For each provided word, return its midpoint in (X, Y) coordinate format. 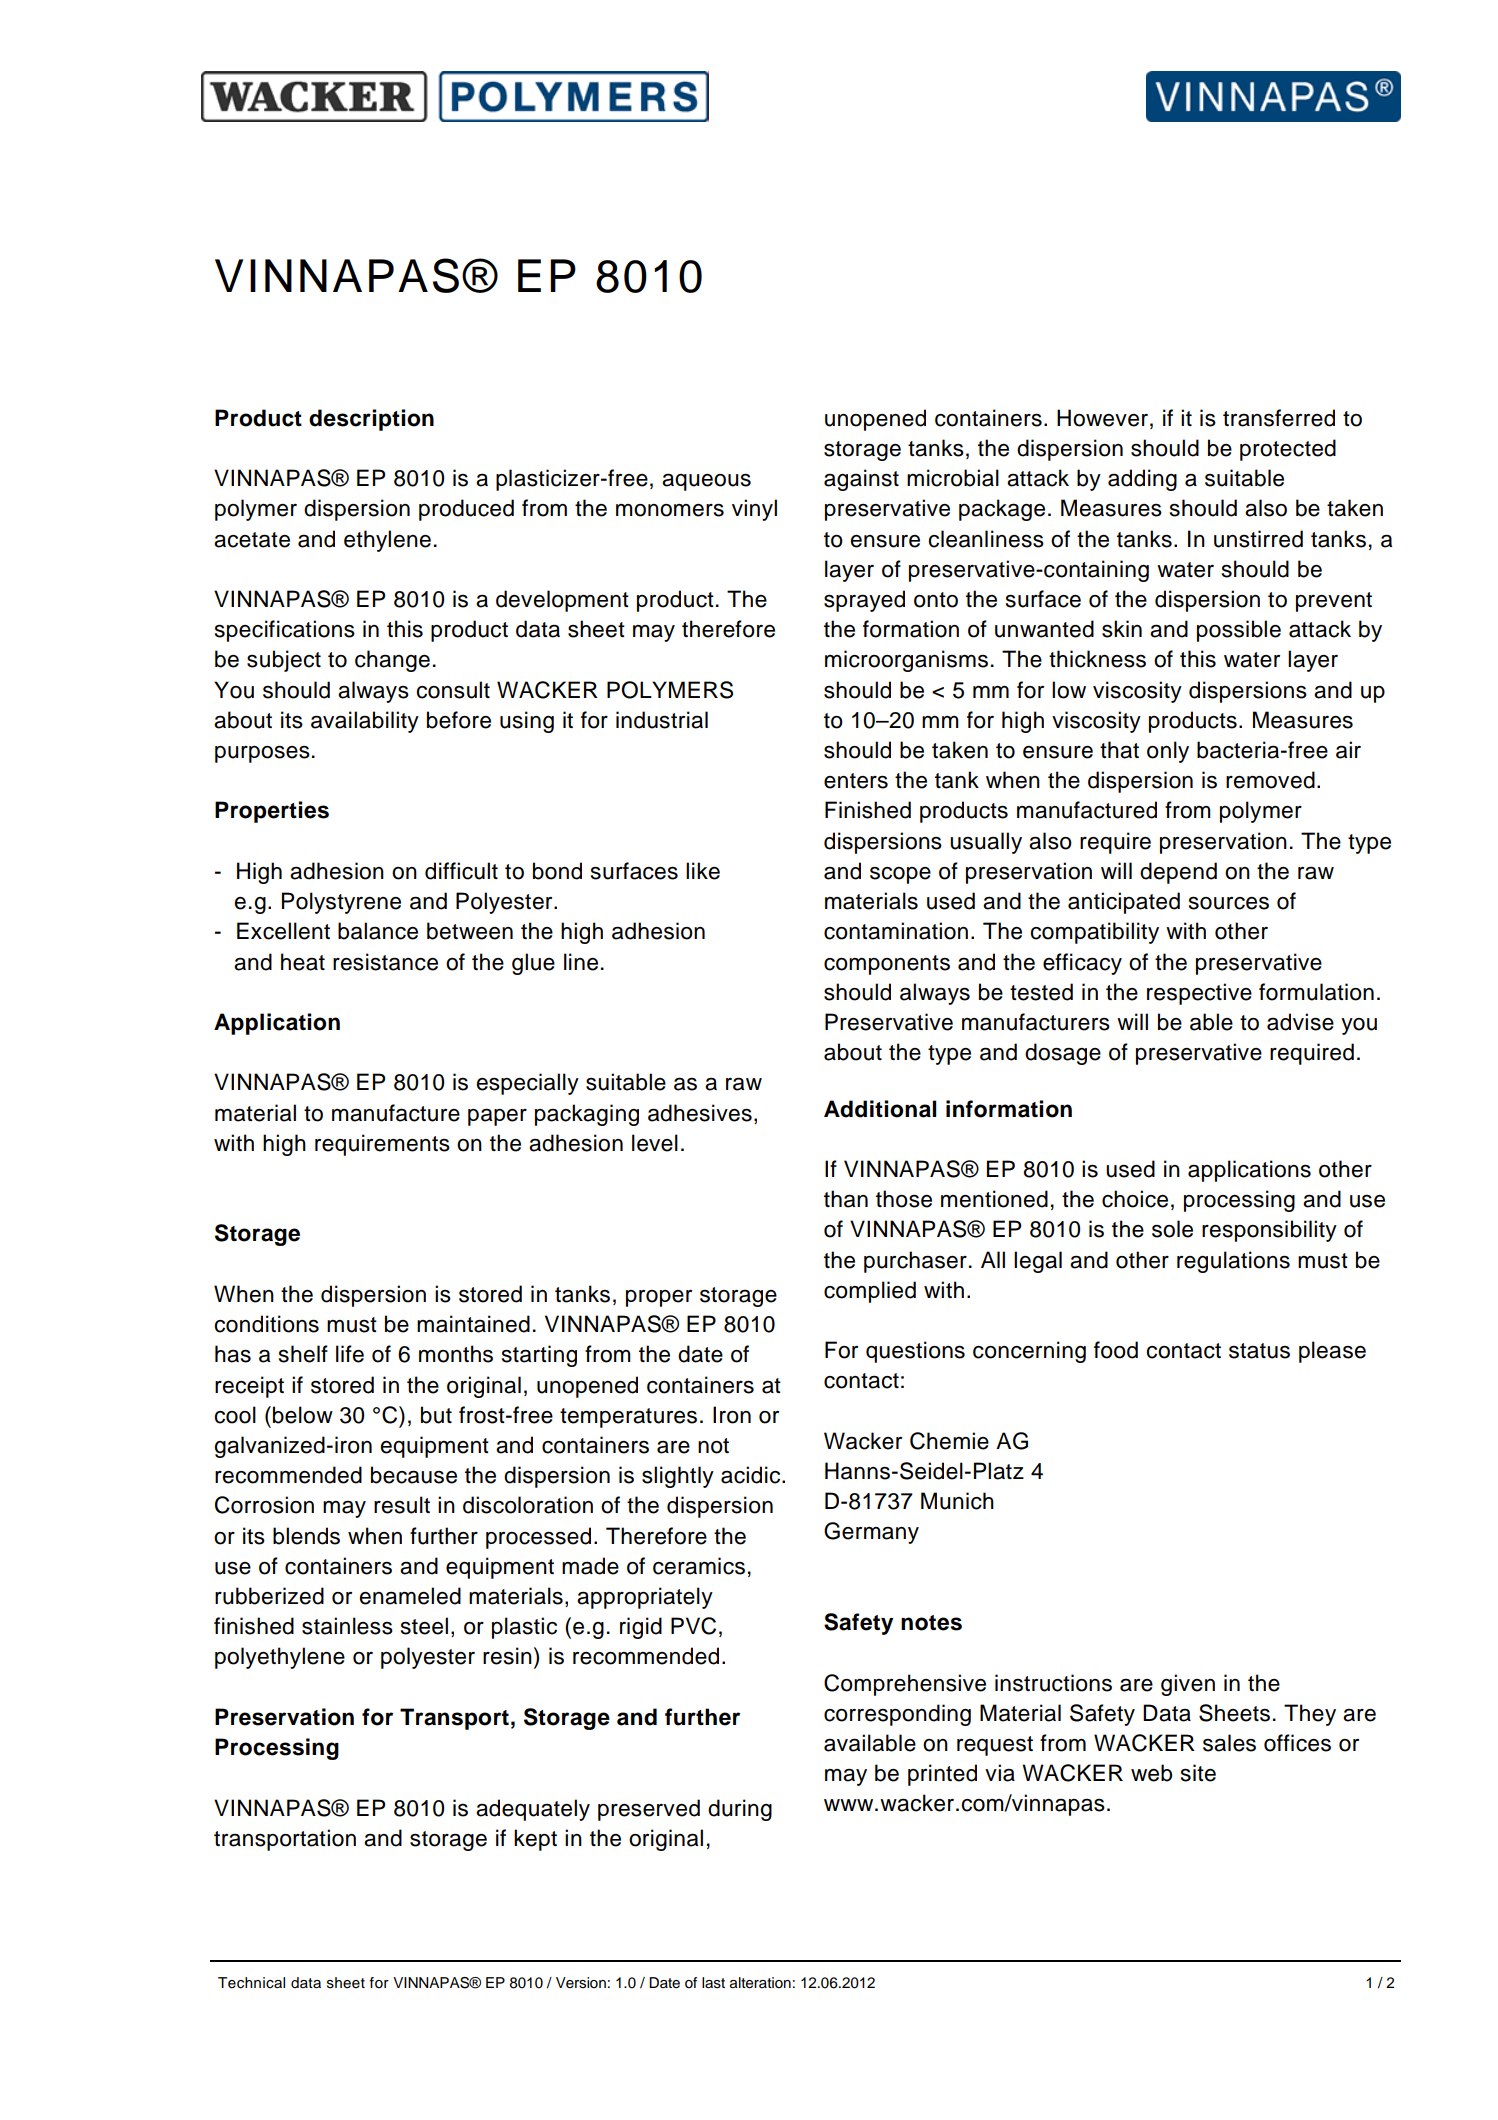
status (1259, 1351)
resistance (385, 962)
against (861, 480)
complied (870, 1292)
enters (856, 781)
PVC (693, 1626)
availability (365, 722)
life (350, 1354)
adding (1142, 480)
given (1188, 1685)
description (371, 420)
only (1168, 752)
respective (1199, 994)
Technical (251, 1983)
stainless (347, 1626)
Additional (880, 1109)
